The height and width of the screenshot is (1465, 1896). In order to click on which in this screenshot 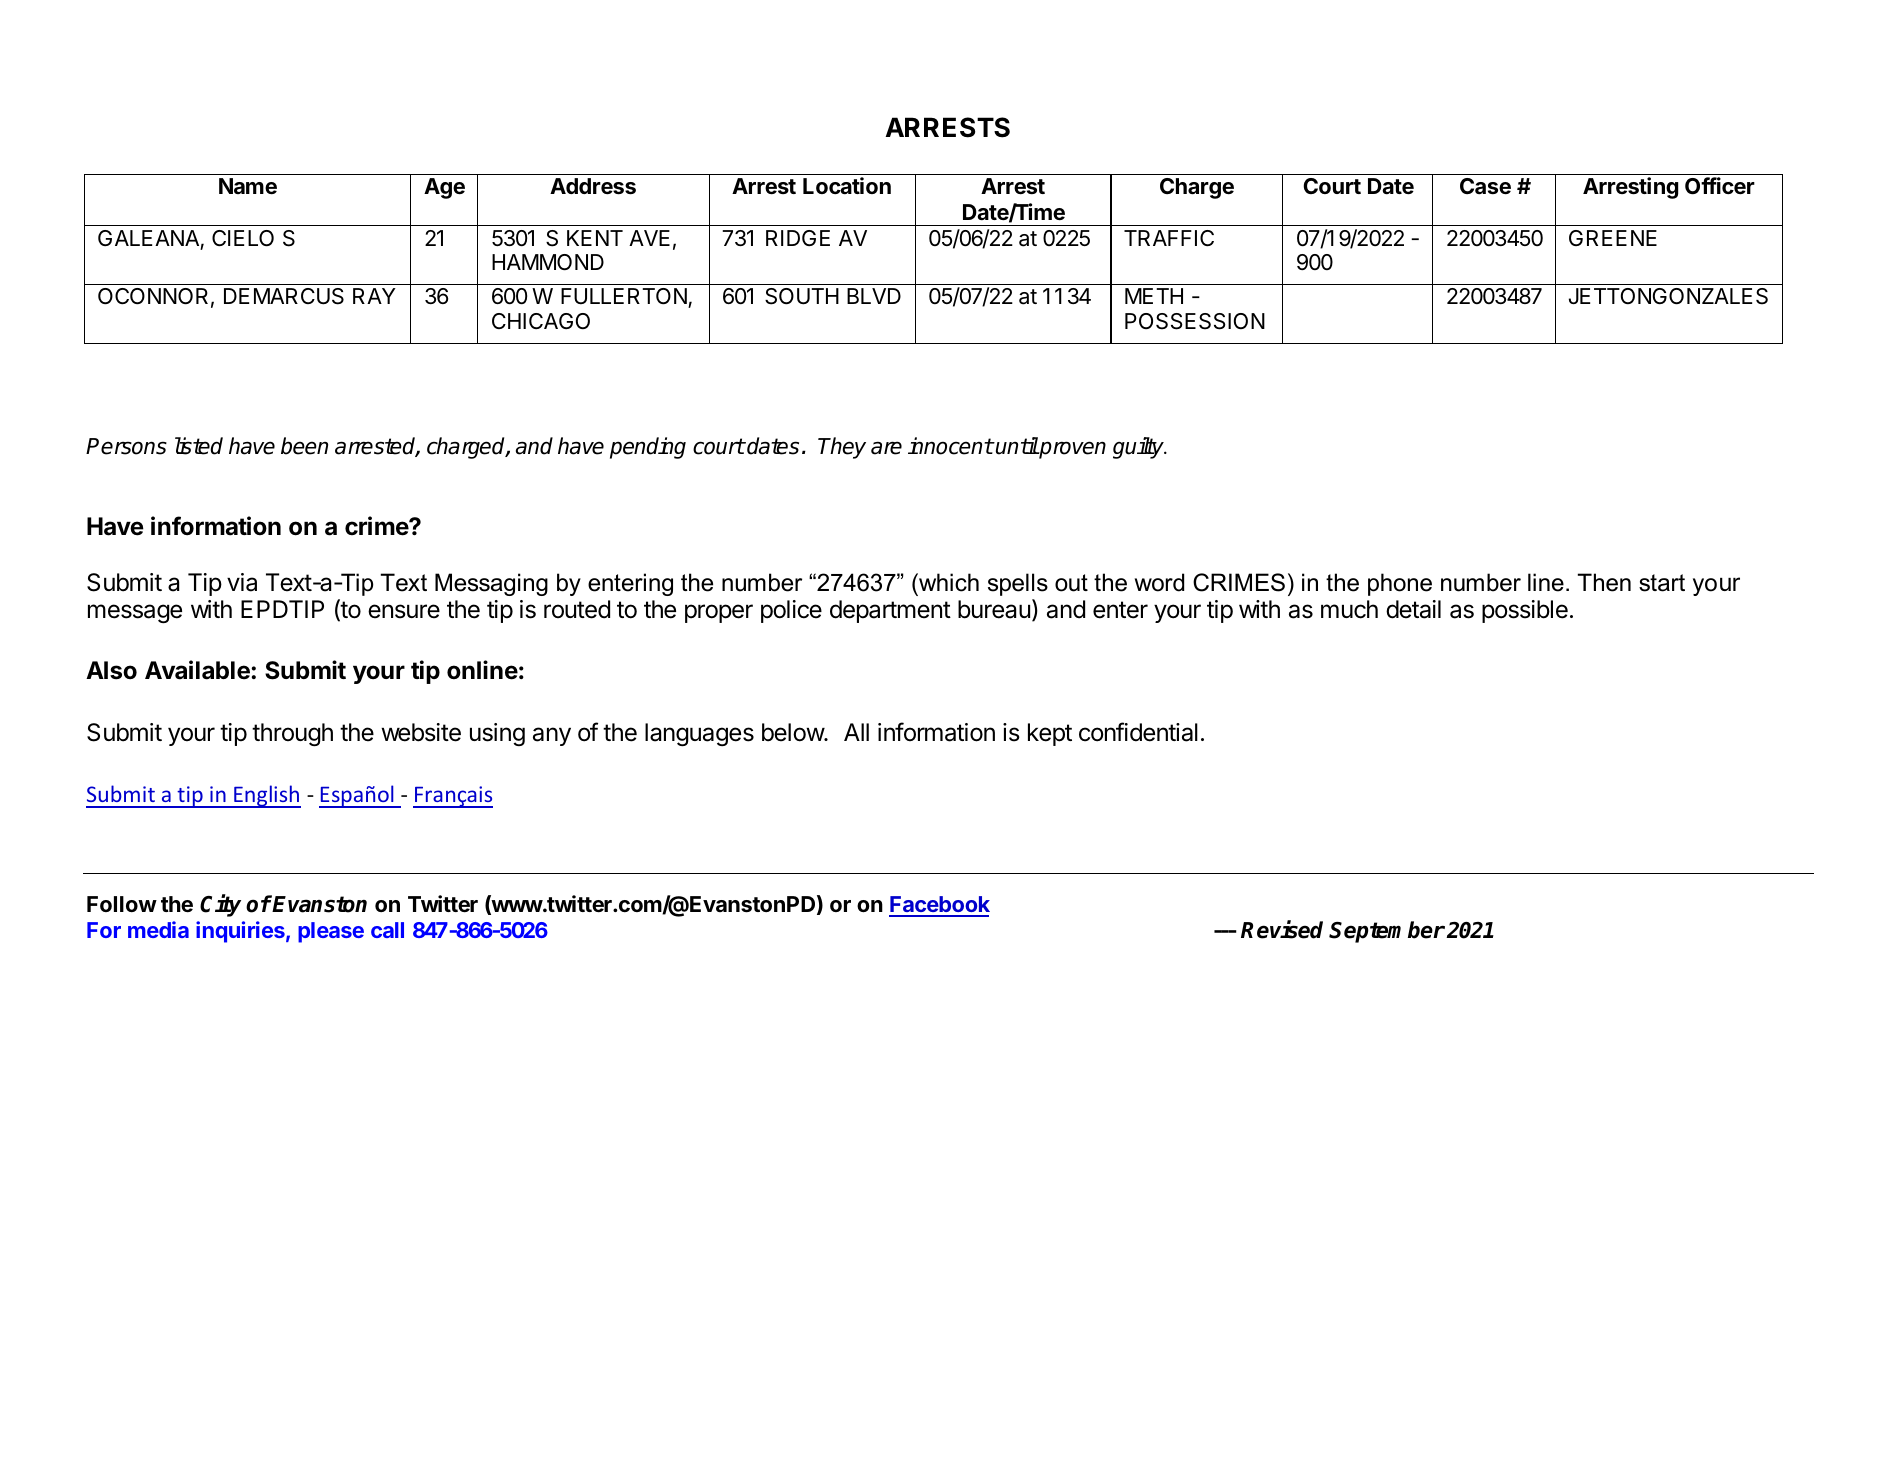, I will do `click(948, 582)`.
